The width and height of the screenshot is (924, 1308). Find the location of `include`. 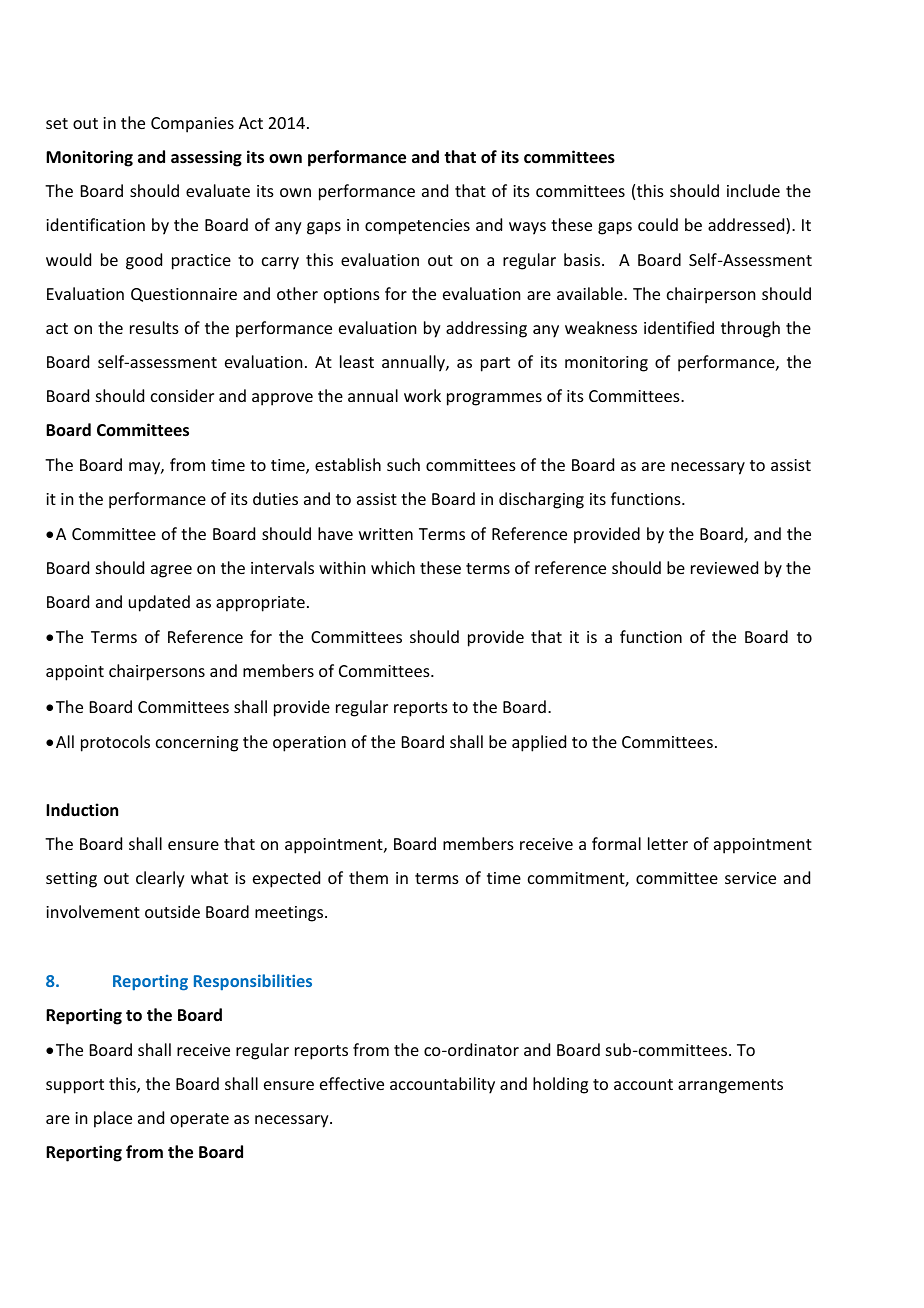

include is located at coordinates (753, 190).
